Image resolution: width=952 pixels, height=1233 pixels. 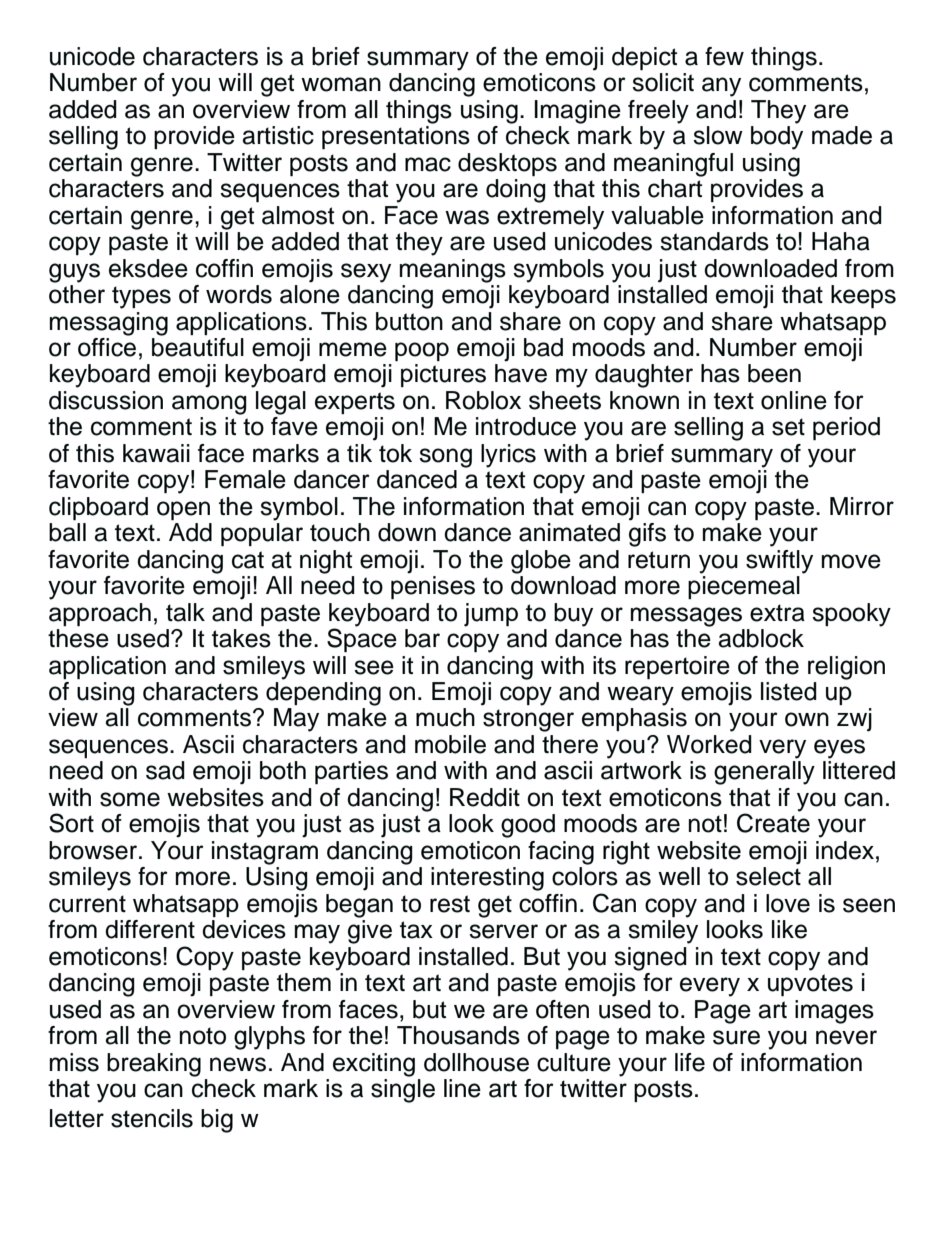 What do you see at coordinates (736, 1037) in the page?
I see `sure` at bounding box center [736, 1037].
